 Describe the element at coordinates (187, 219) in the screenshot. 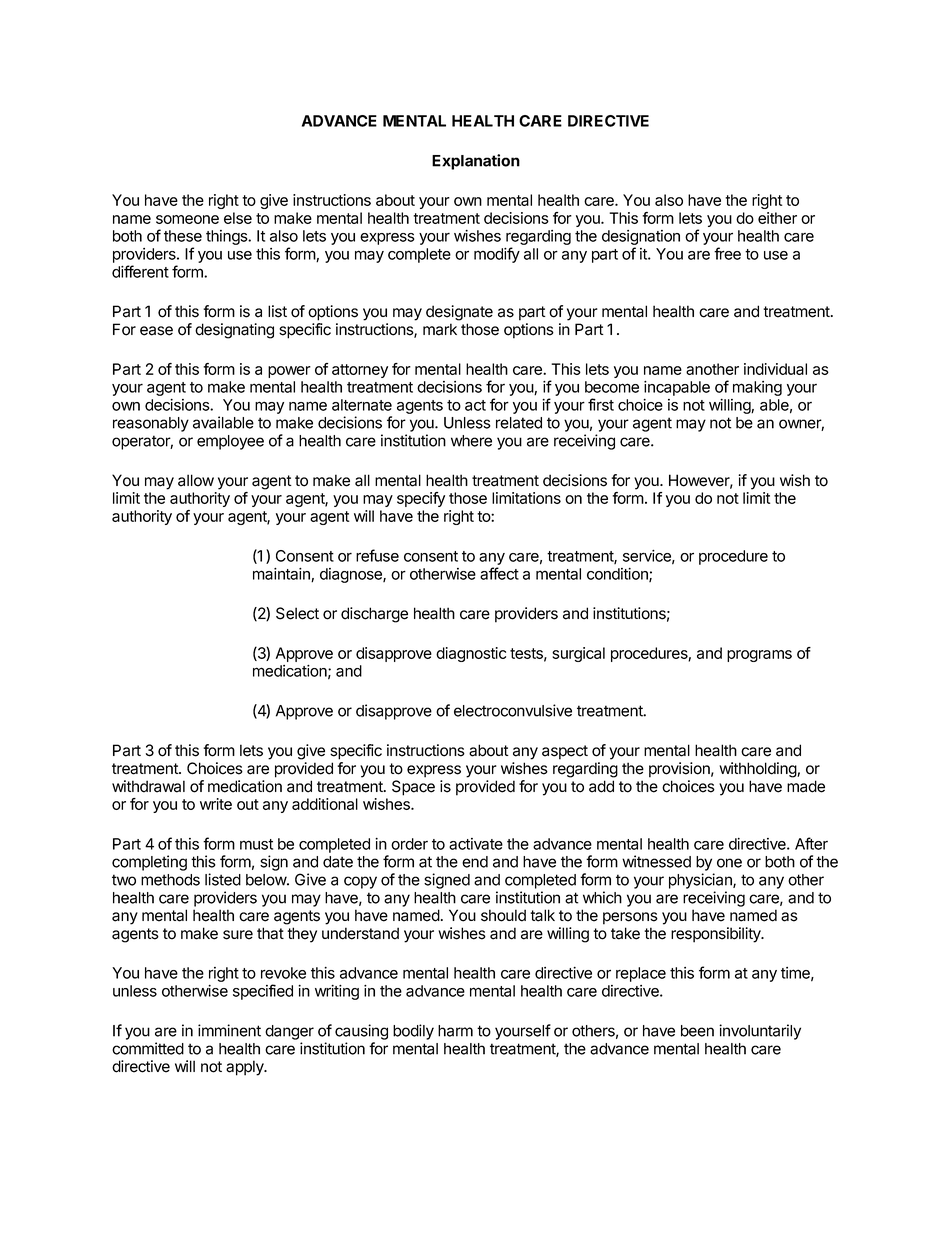

I see `someone` at that location.
